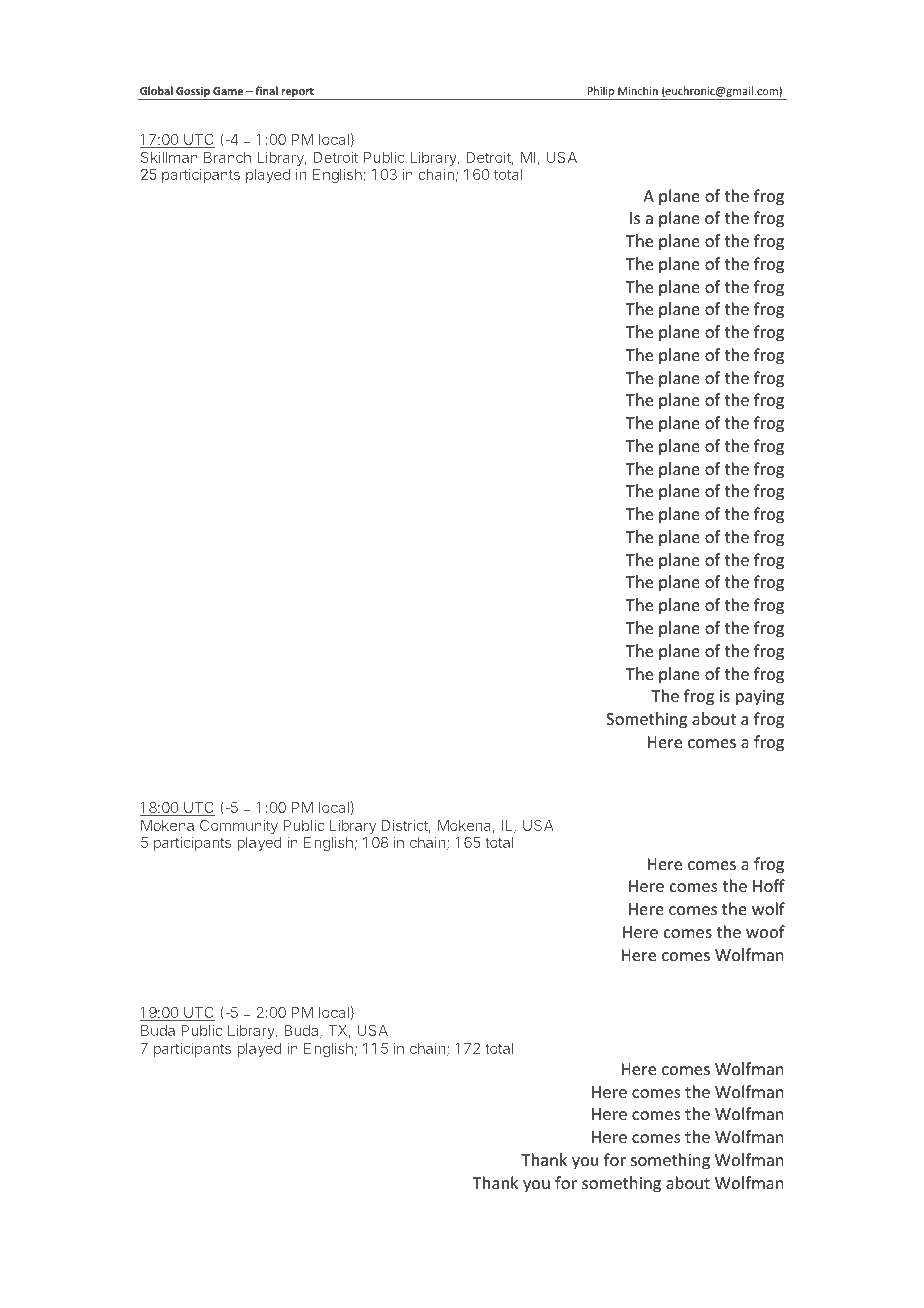 This screenshot has width=924, height=1308. Describe the element at coordinates (638, 90) in the screenshot. I see `Minchin` at that location.
